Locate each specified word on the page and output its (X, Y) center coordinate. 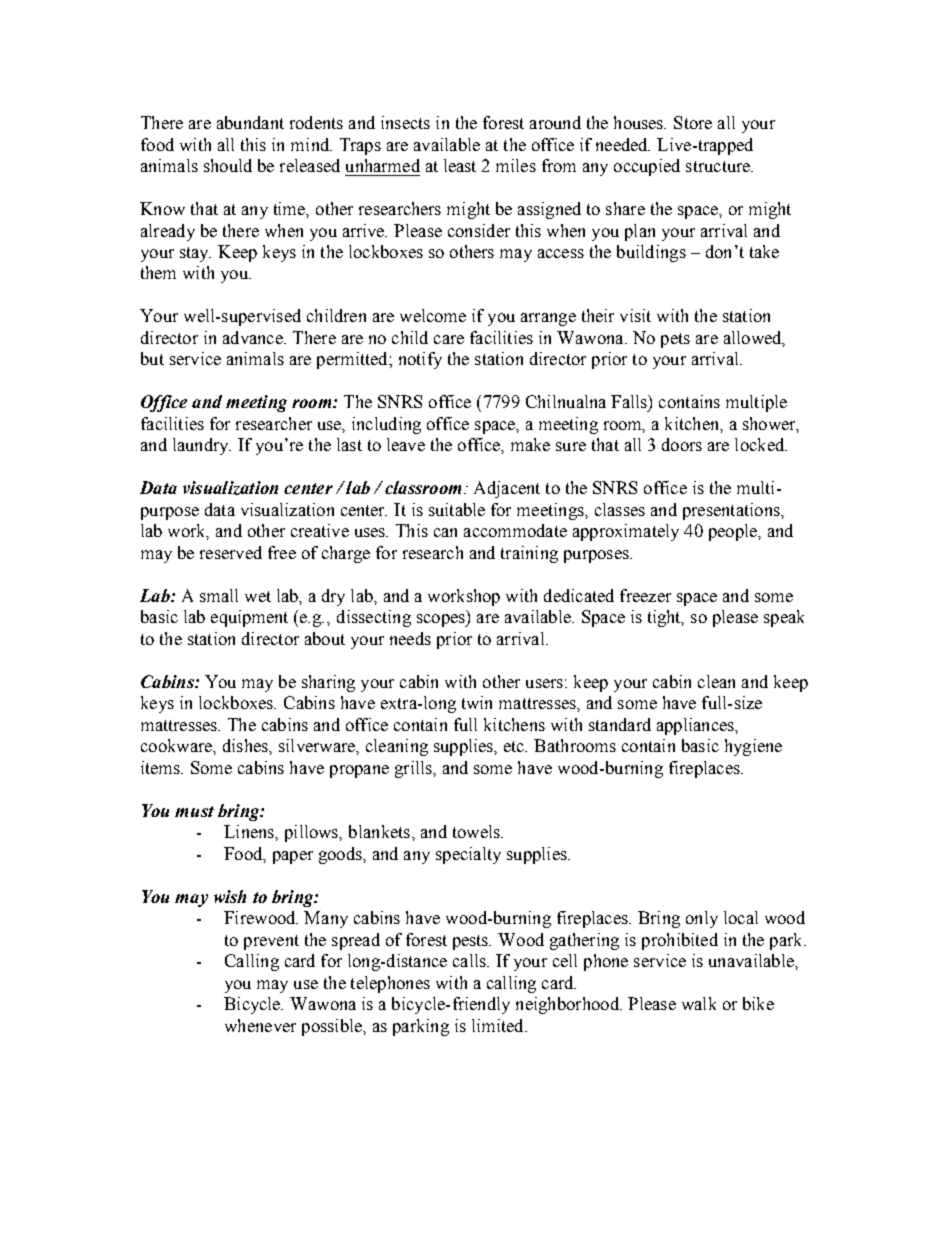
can (445, 532)
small (219, 595)
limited (499, 1025)
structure (719, 166)
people (734, 532)
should (228, 165)
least (460, 165)
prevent (271, 942)
